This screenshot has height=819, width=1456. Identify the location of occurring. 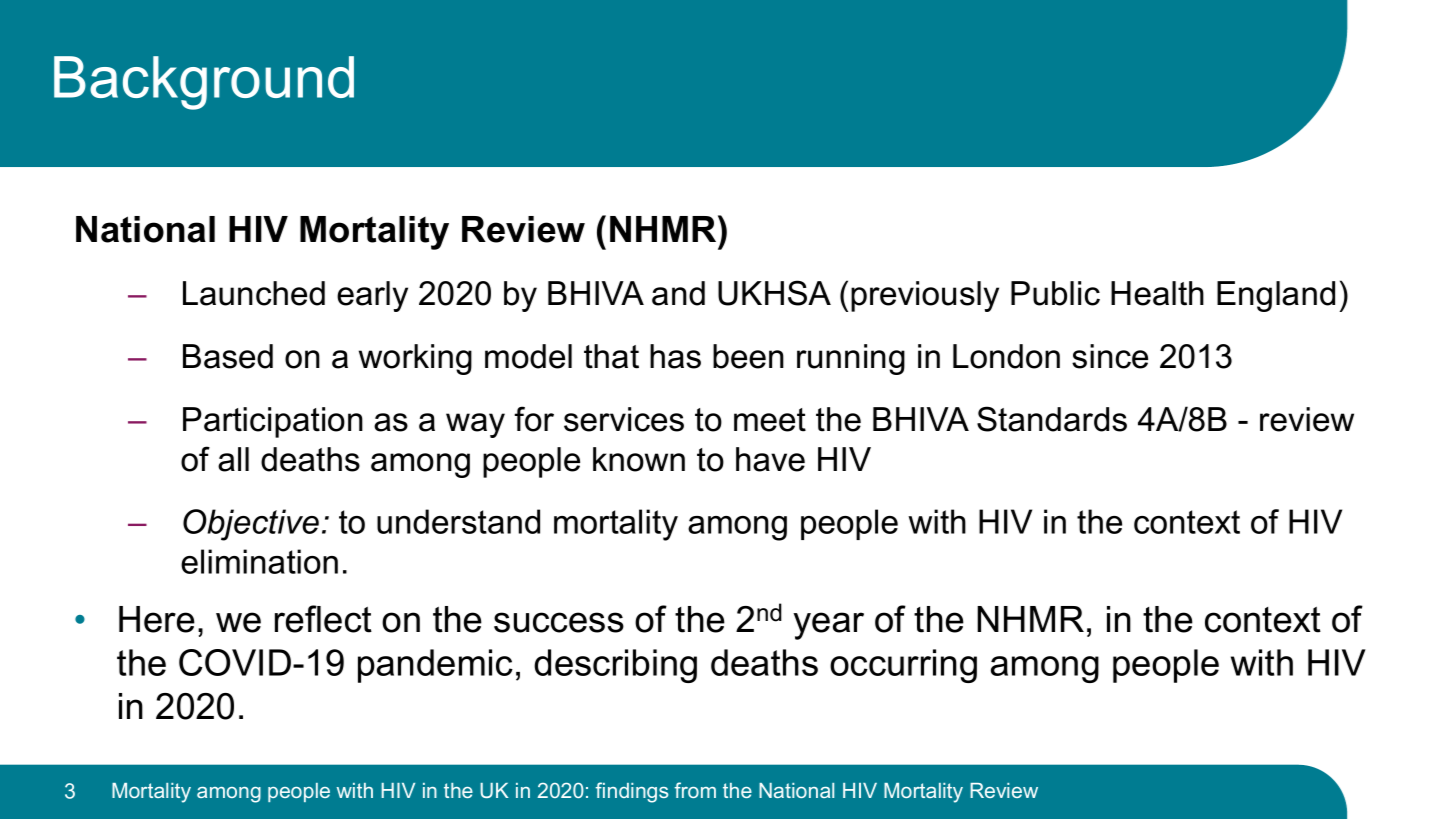
(903, 666).
